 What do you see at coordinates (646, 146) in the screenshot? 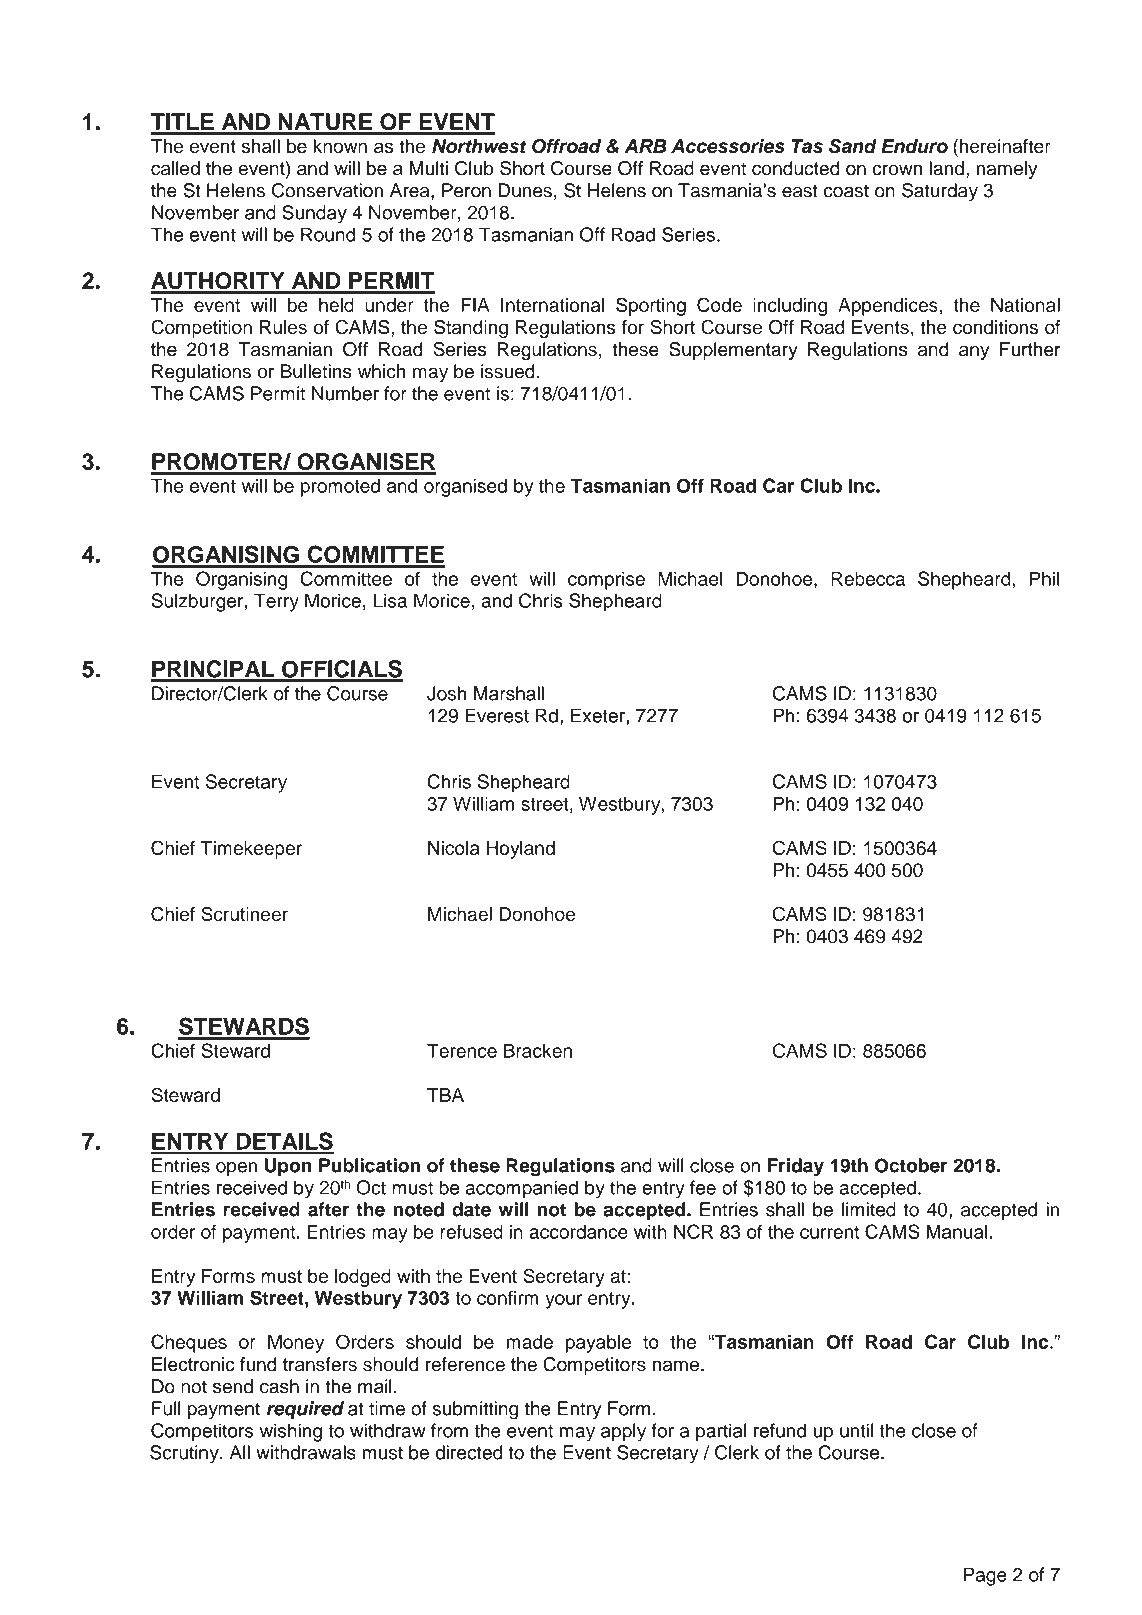
I see `ARB` at bounding box center [646, 146].
